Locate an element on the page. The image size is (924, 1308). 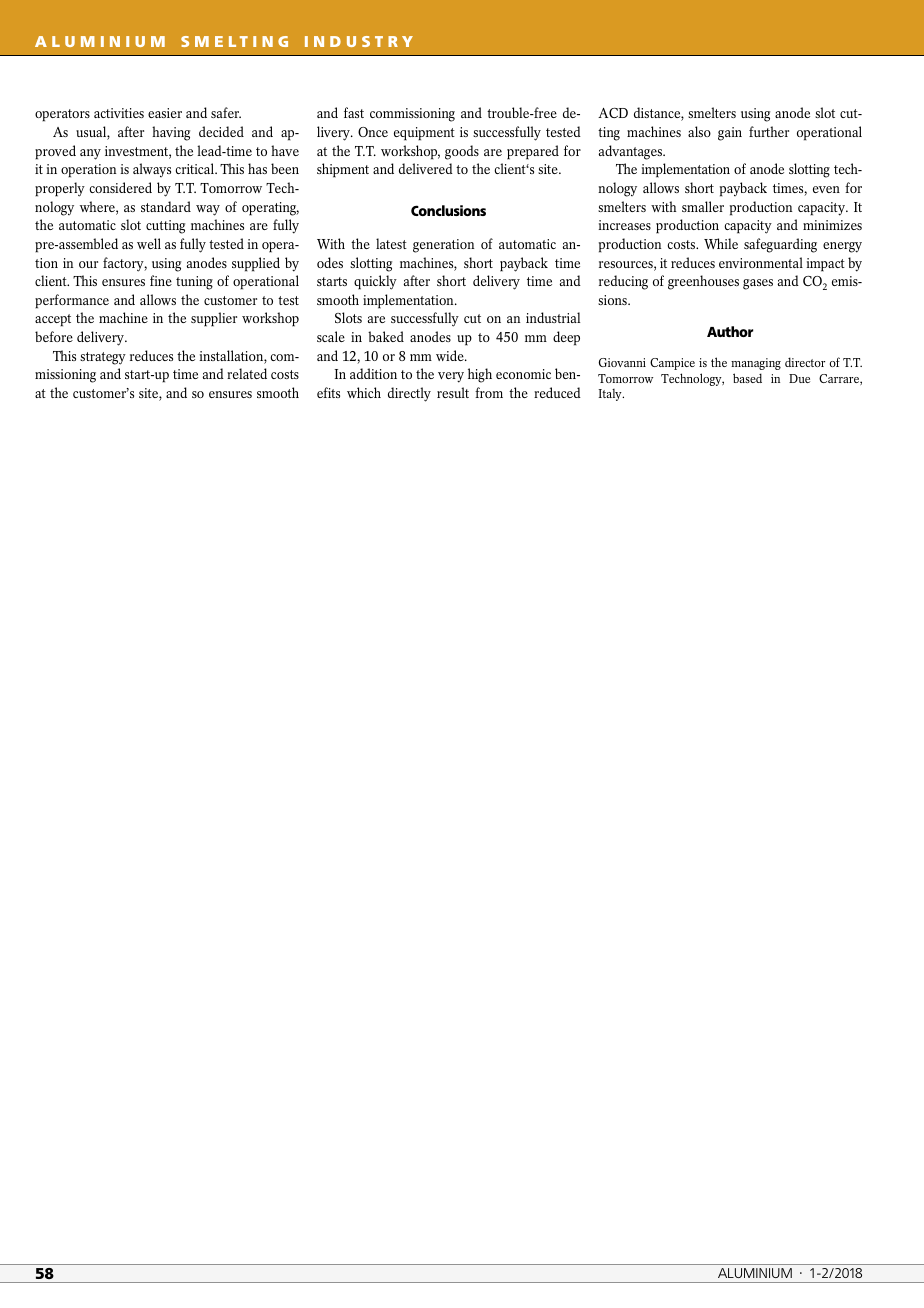
easier is located at coordinates (165, 113).
